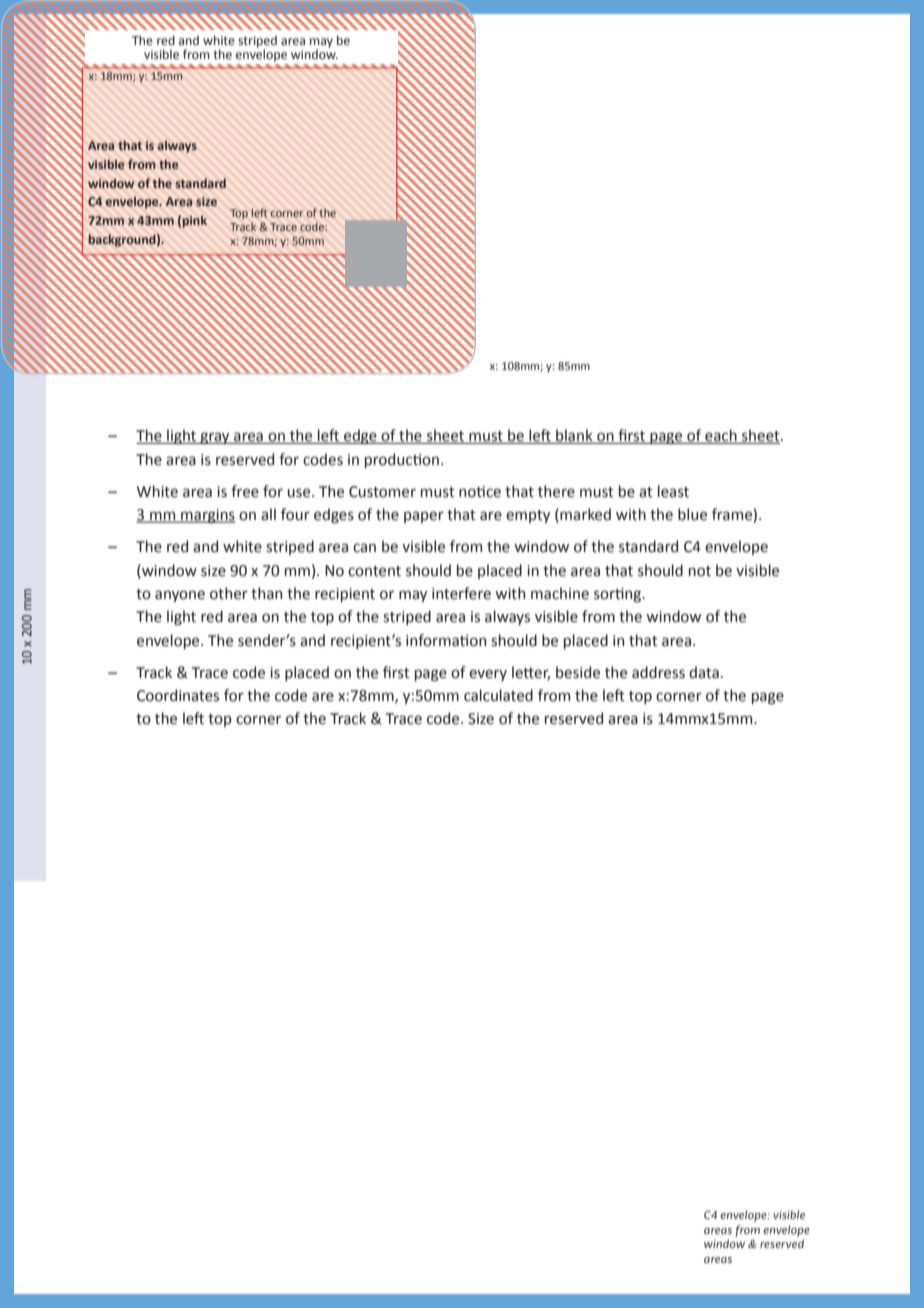  Describe the element at coordinates (229, 593) in the document. I see `other` at that location.
